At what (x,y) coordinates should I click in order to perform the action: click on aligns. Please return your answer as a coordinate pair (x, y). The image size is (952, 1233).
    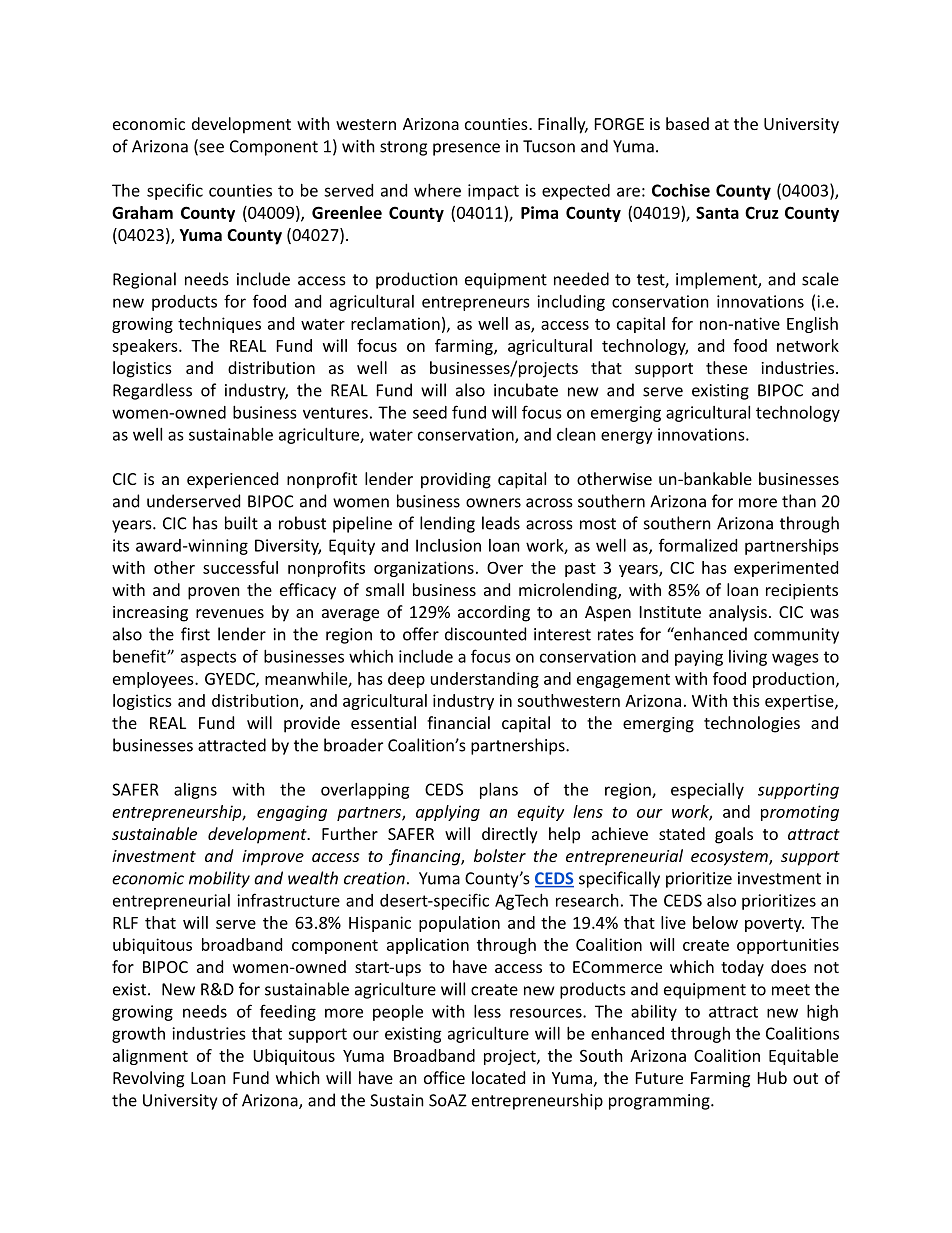
    Looking at the image, I should click on (195, 791).
